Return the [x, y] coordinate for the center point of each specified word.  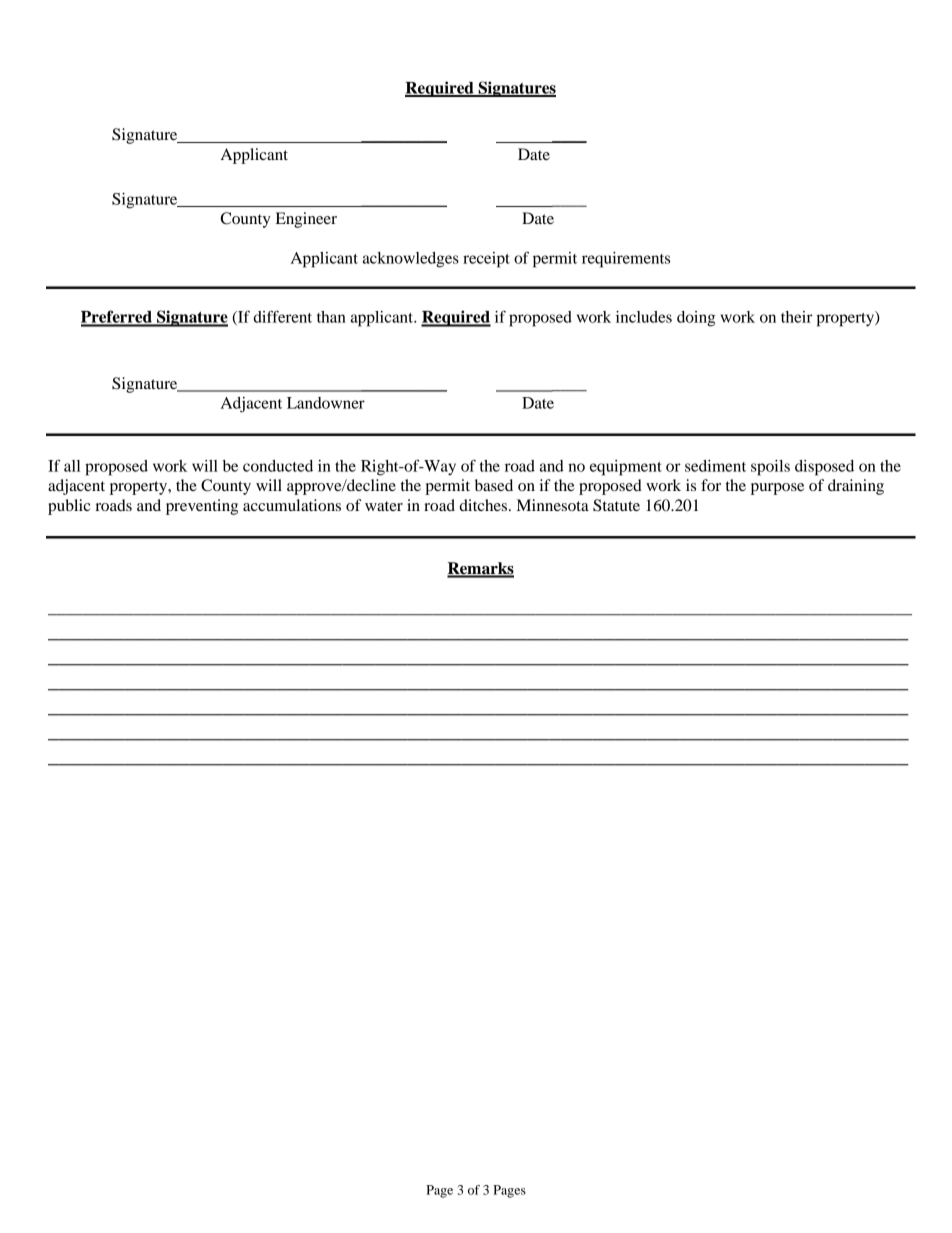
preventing [202, 507]
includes [644, 317]
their [797, 317]
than [331, 317]
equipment [626, 468]
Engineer [306, 220]
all [72, 466]
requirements [626, 260]
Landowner [326, 403]
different [282, 316]
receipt [486, 260]
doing [696, 319]
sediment [715, 466]
